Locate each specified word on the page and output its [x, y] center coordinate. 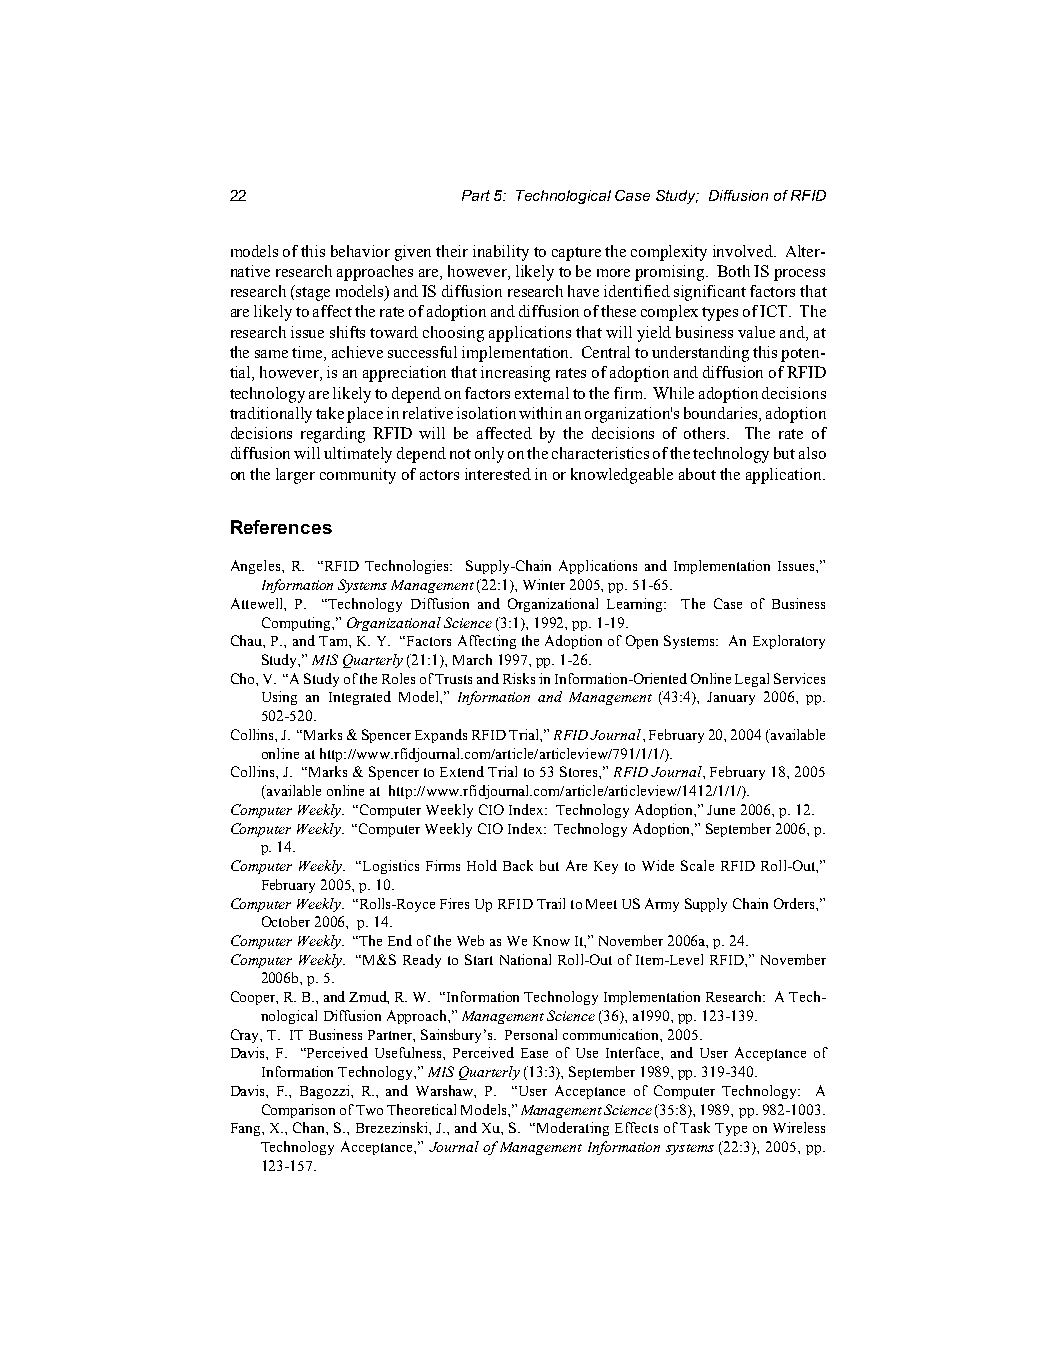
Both [733, 271]
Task [695, 1127]
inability [501, 253]
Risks [519, 678]
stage [313, 294]
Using [279, 698]
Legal [752, 680]
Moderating [573, 1129]
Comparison [298, 1111]
